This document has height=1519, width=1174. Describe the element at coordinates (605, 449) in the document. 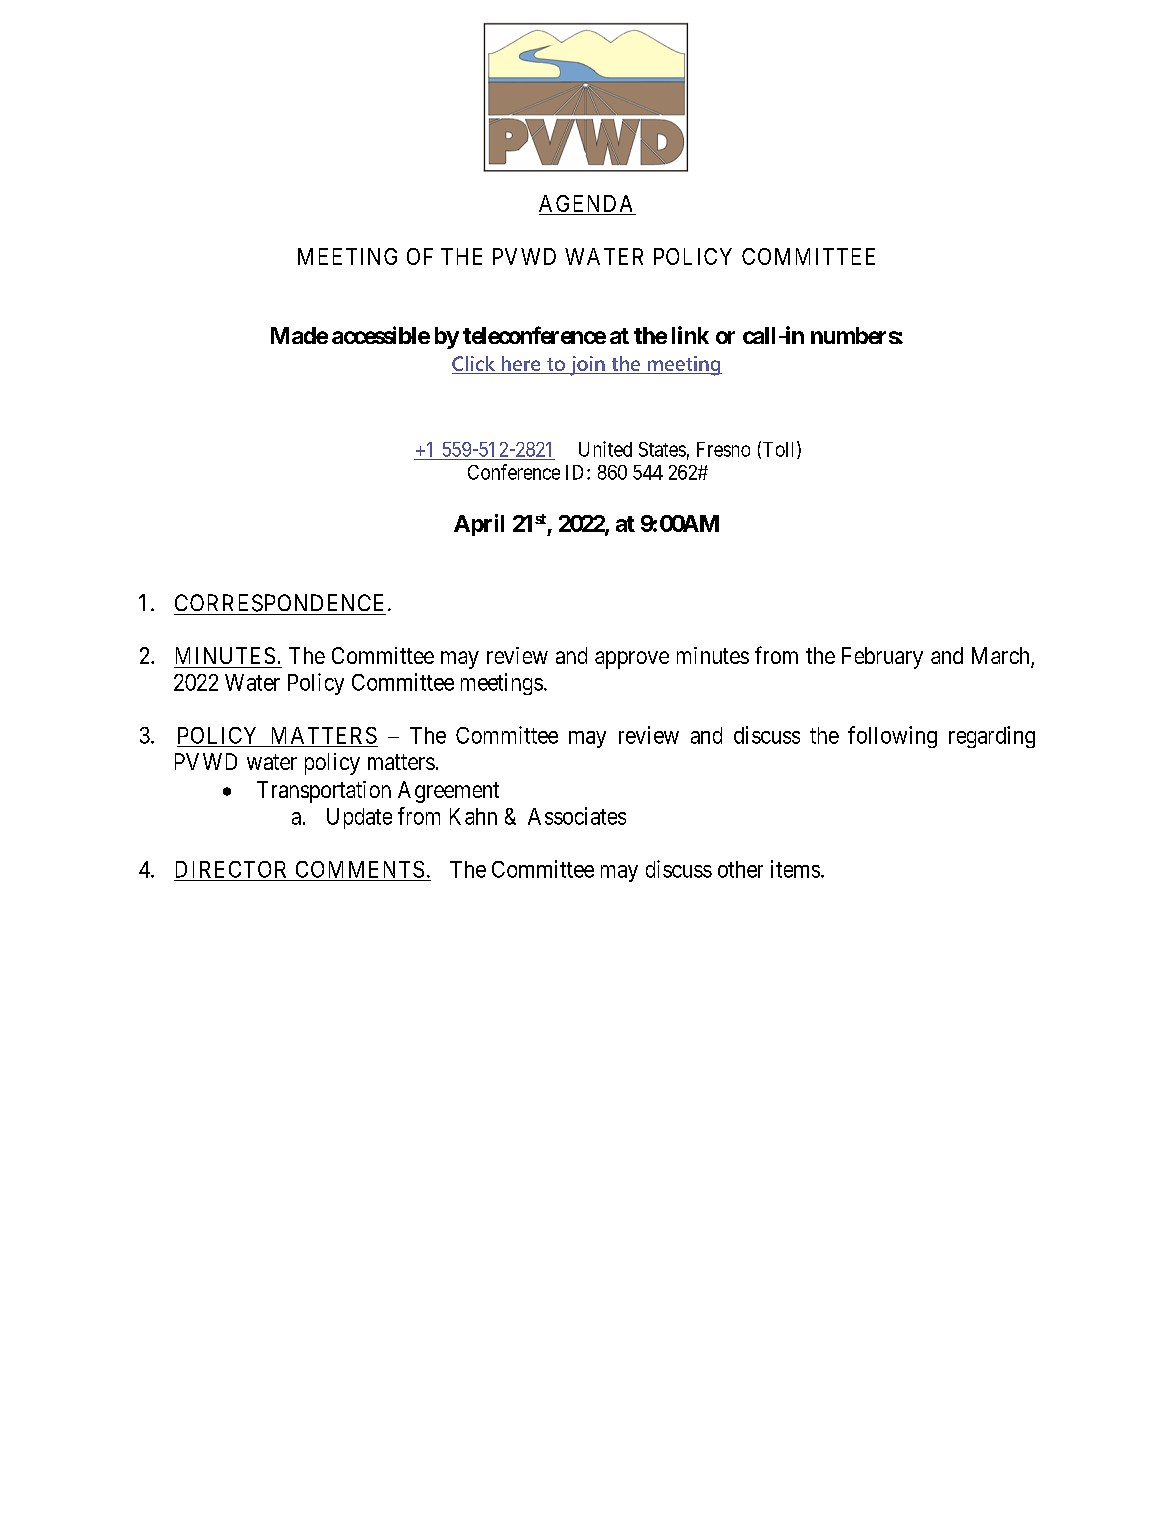

I see `United` at that location.
